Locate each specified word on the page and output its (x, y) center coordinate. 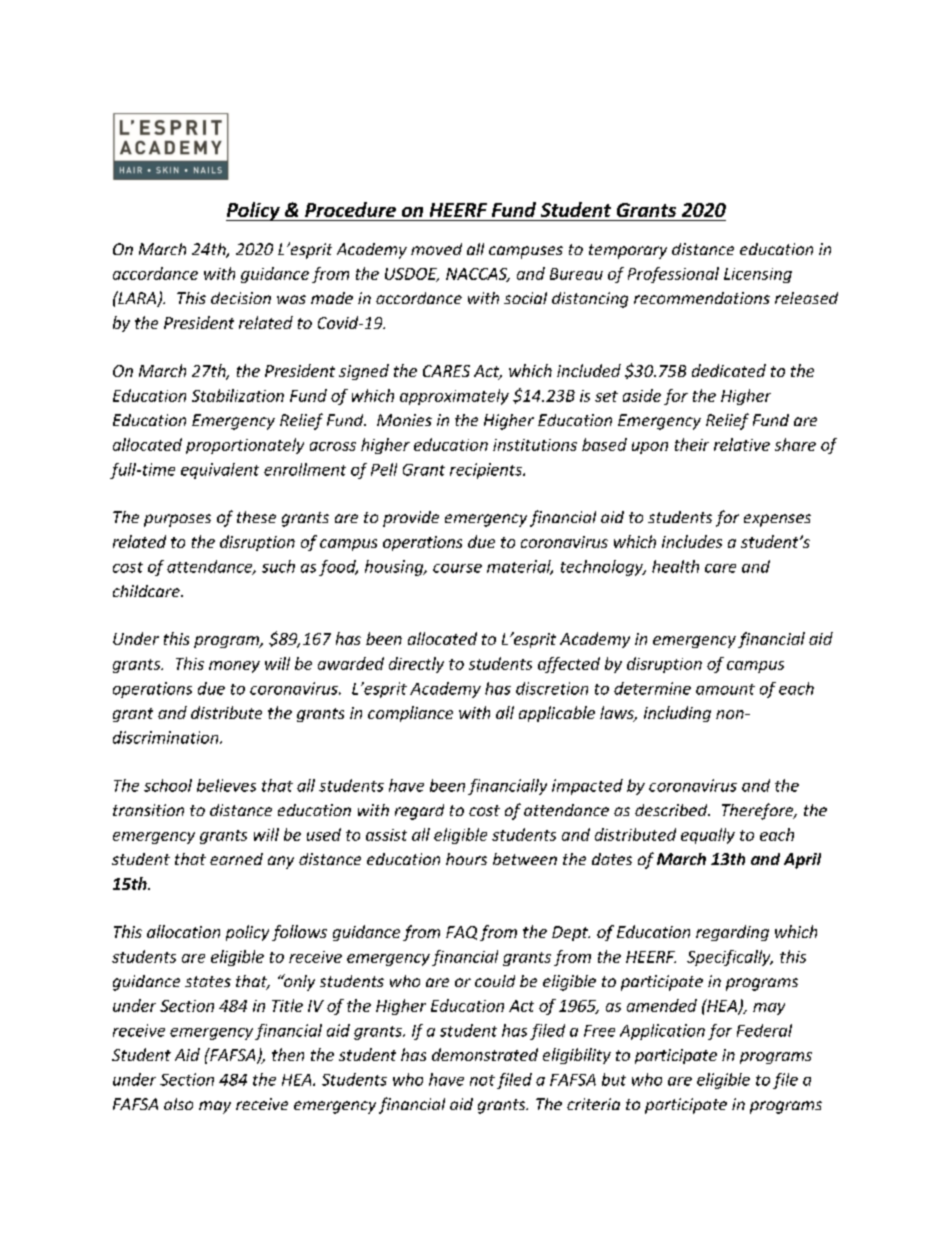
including (677, 714)
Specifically (730, 958)
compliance (410, 714)
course (457, 568)
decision (241, 298)
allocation (183, 931)
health (675, 566)
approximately (454, 397)
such (278, 566)
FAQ (461, 933)
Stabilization (238, 395)
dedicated (729, 370)
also (178, 1104)
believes (226, 785)
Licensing (758, 275)
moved (436, 249)
